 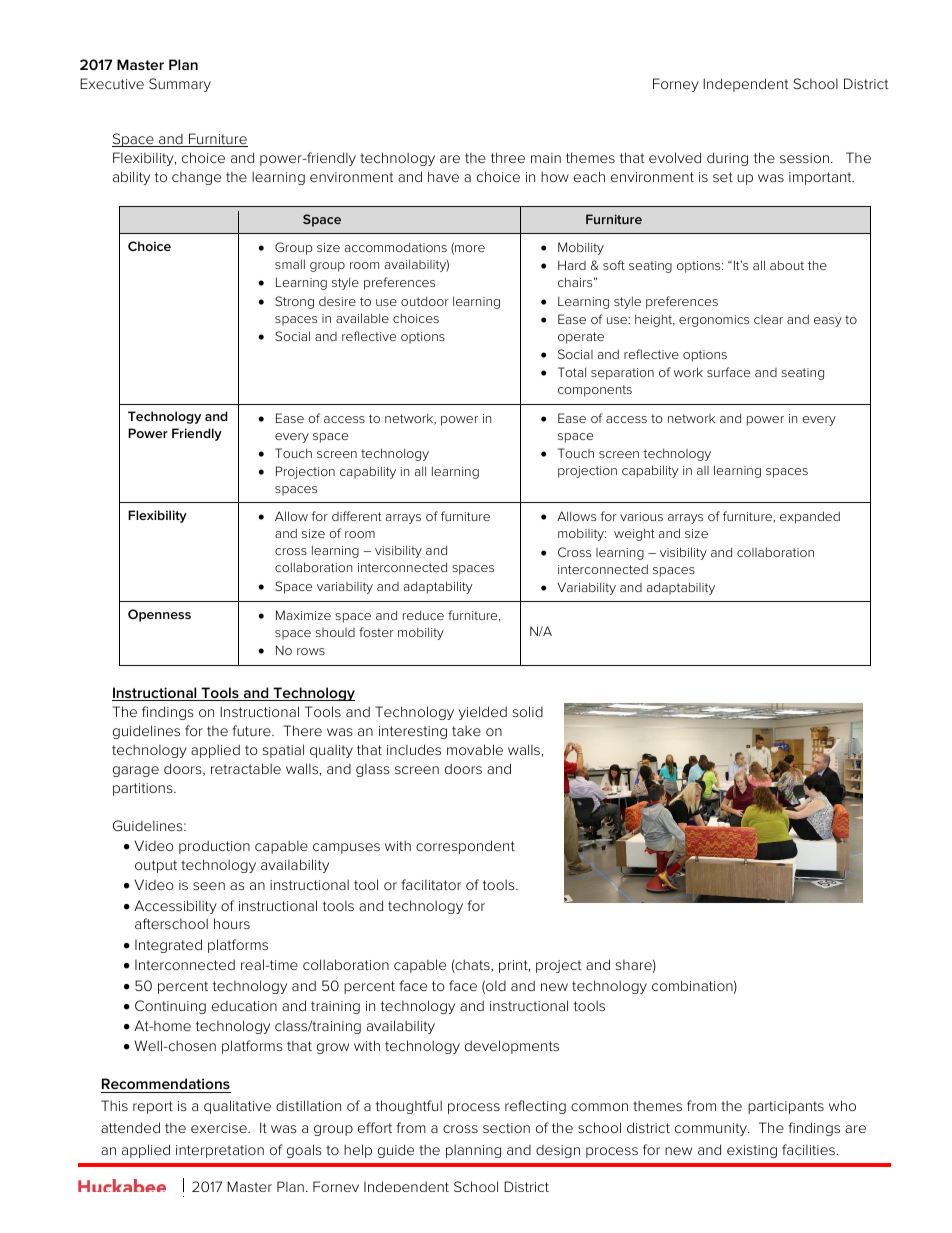 I want to click on expanded, so click(x=810, y=517).
